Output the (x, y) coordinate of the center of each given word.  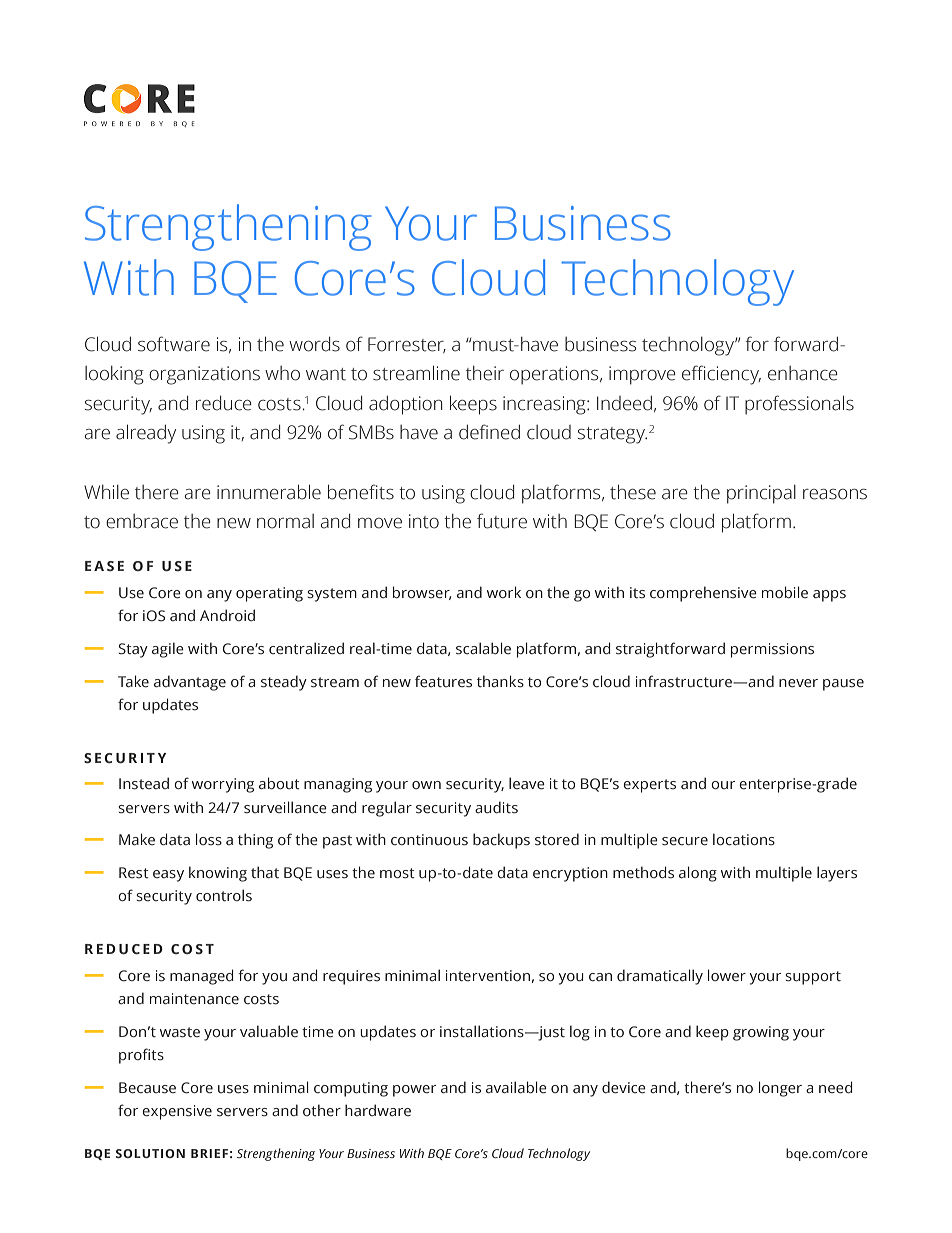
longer (780, 1089)
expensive (177, 1112)
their (485, 373)
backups (501, 841)
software (174, 344)
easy (168, 876)
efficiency (721, 375)
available (516, 1087)
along (698, 874)
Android (227, 615)
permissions (772, 650)
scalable (483, 648)
